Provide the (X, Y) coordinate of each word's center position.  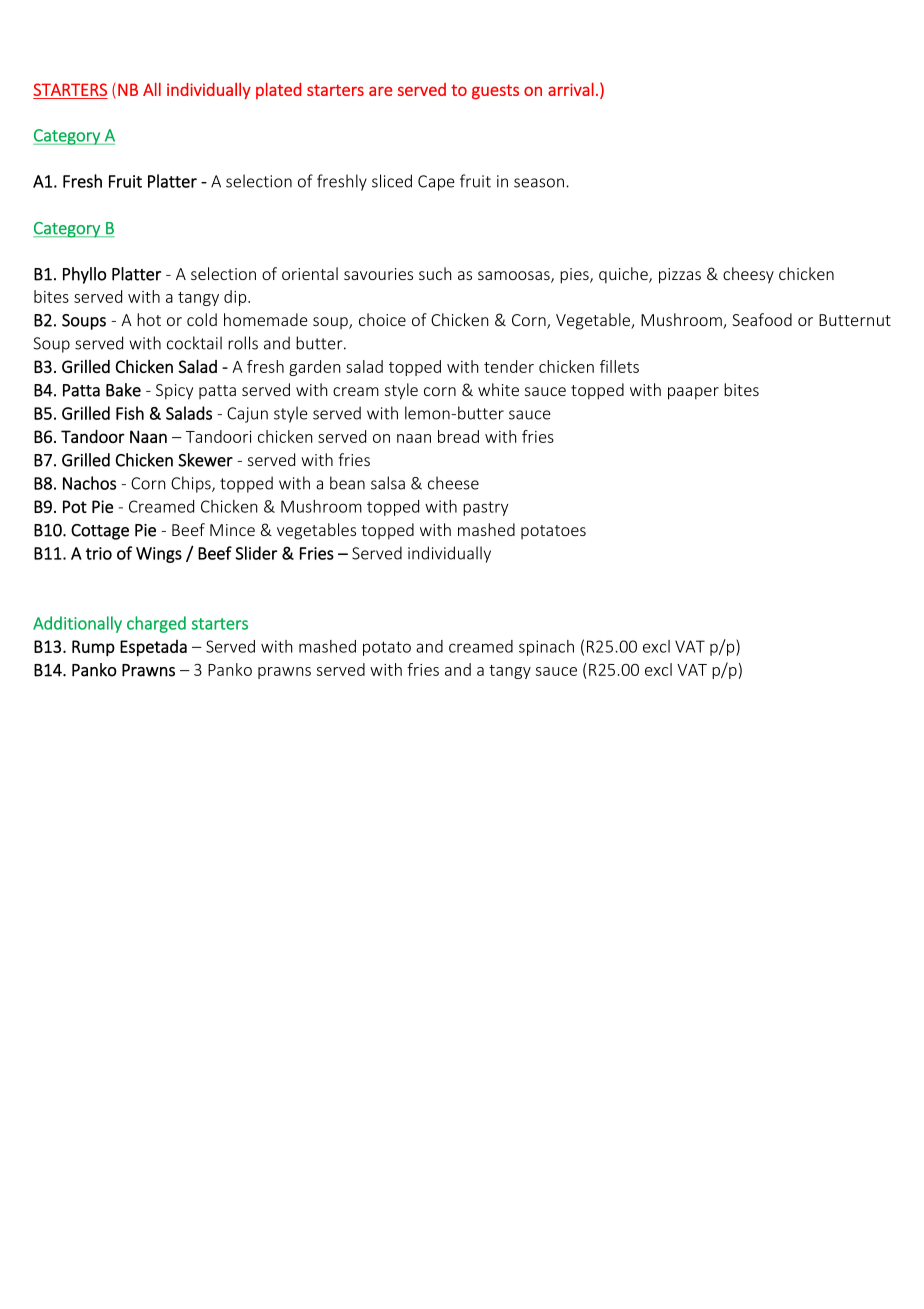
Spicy (174, 392)
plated (278, 91)
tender (509, 366)
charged (156, 624)
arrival (571, 89)
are (381, 91)
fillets (619, 366)
